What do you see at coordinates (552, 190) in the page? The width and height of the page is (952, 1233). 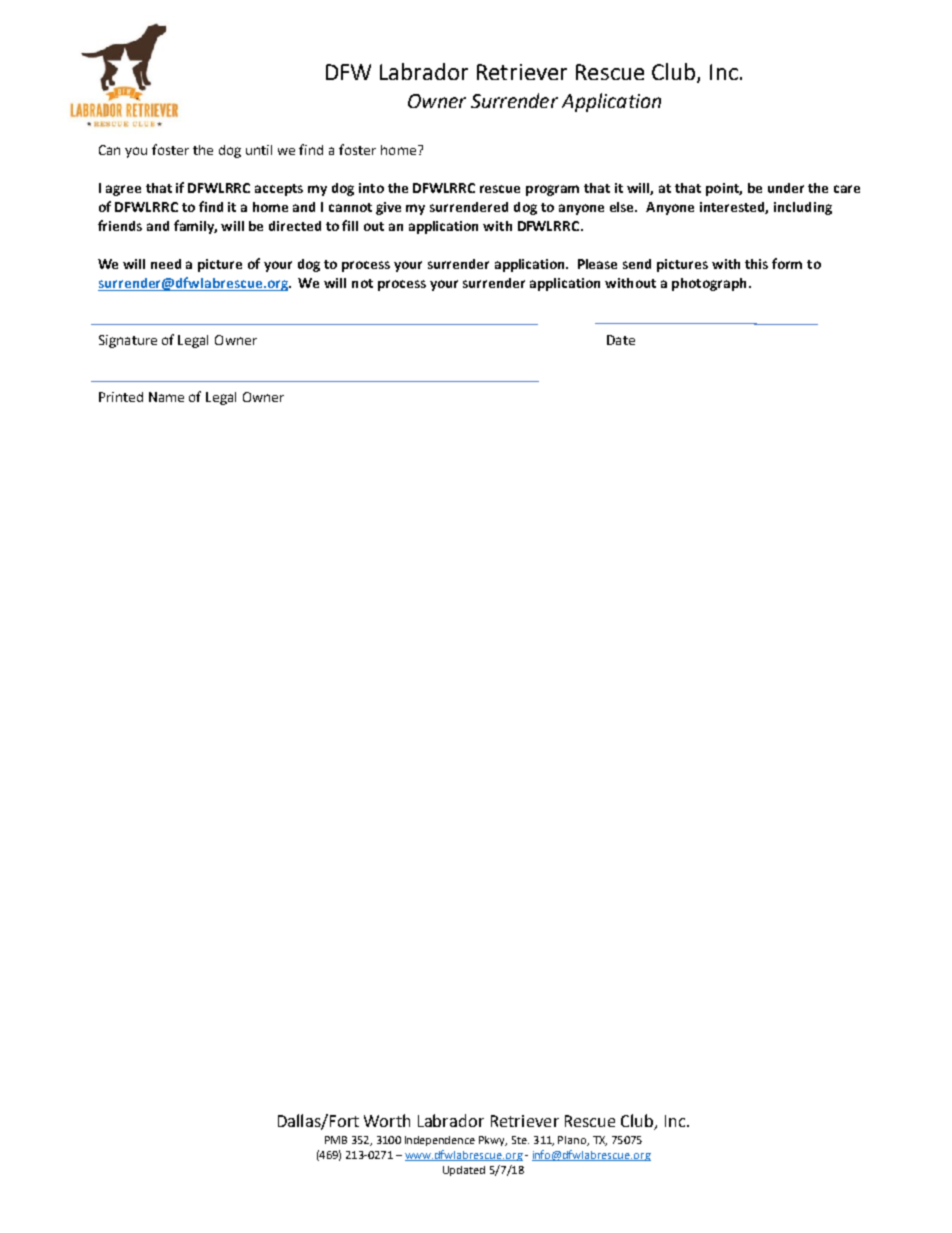 I see `program` at bounding box center [552, 190].
